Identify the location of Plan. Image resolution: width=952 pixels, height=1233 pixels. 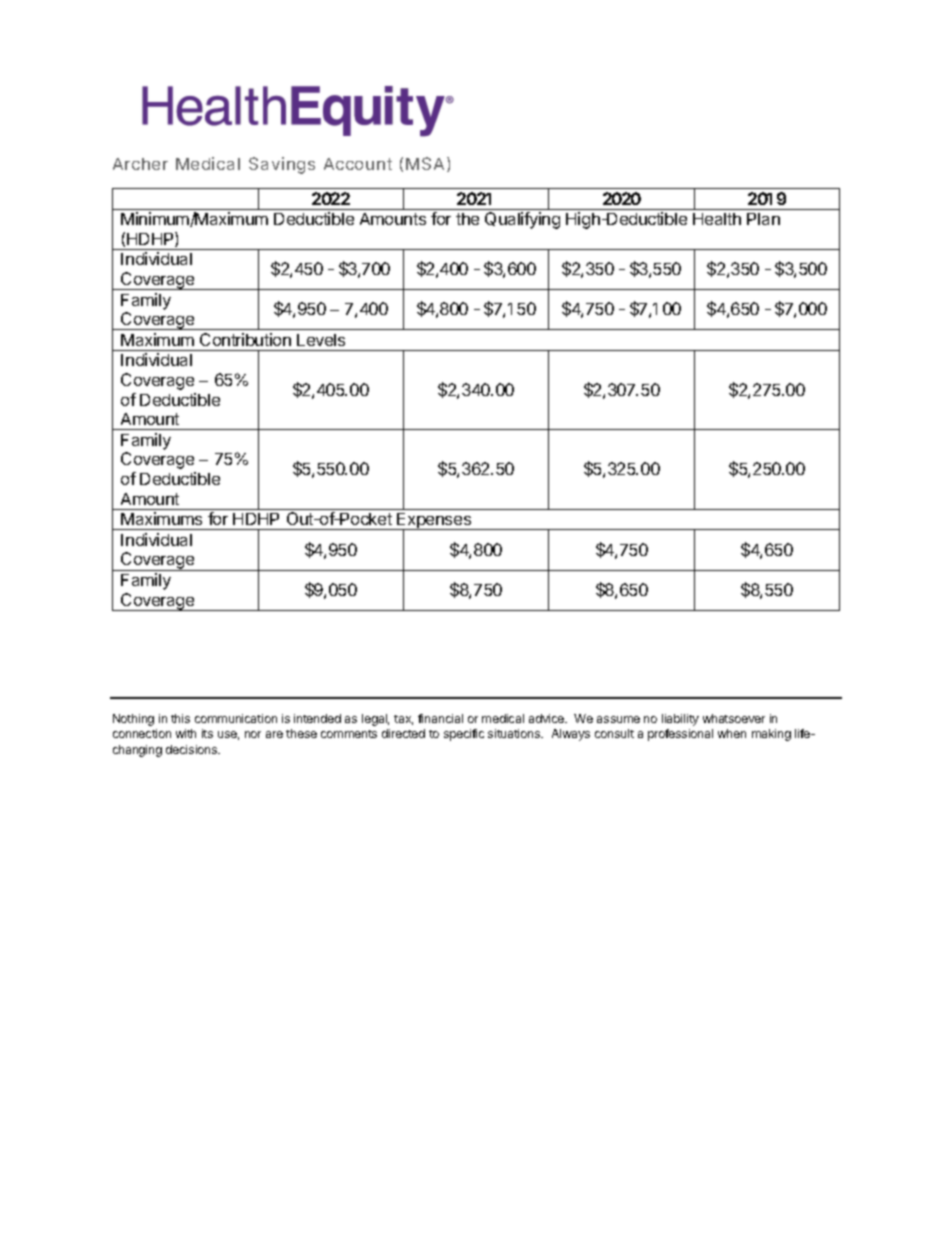
(763, 219).
